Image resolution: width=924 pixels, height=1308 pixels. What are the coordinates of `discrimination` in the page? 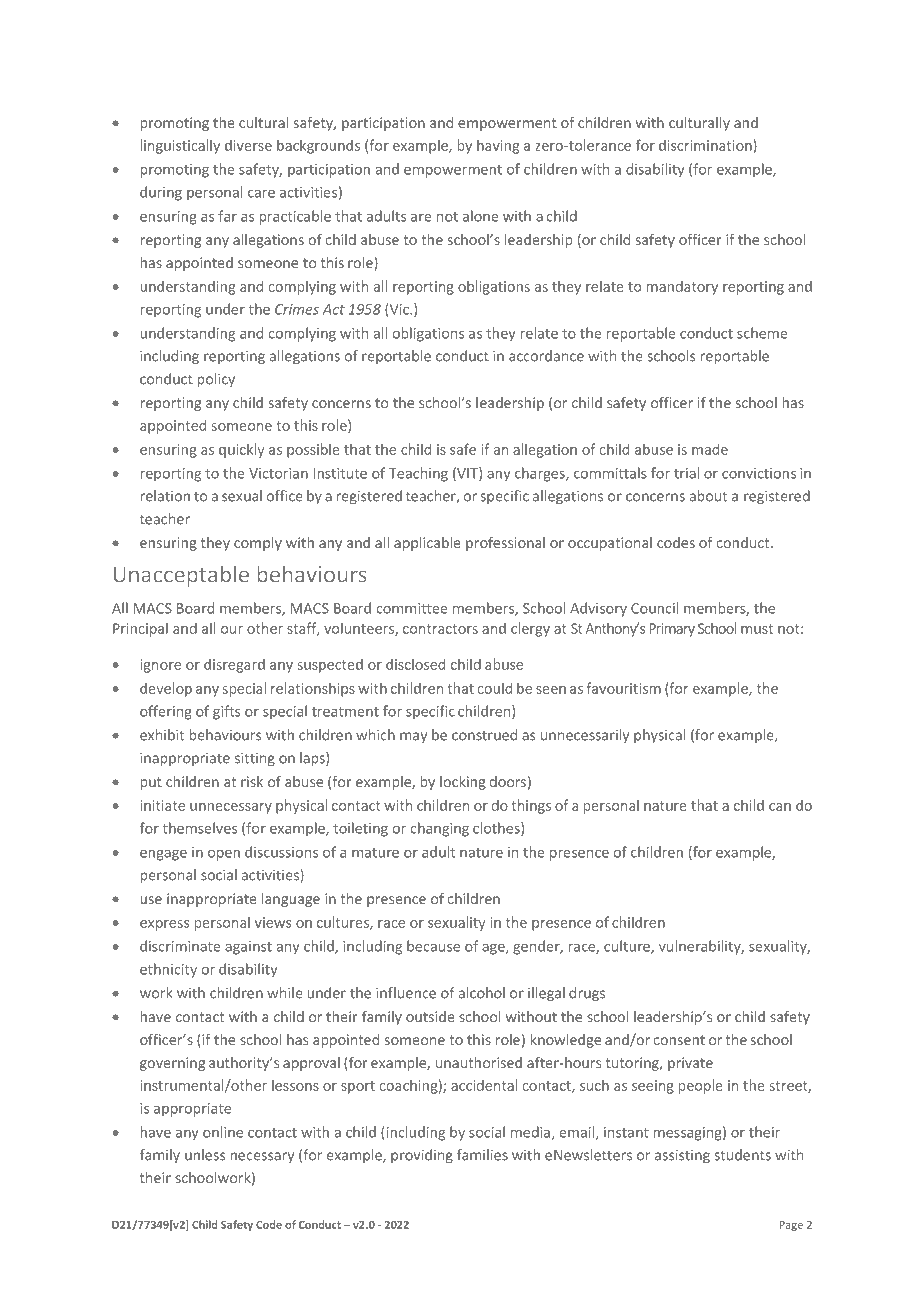 It's located at (705, 145).
